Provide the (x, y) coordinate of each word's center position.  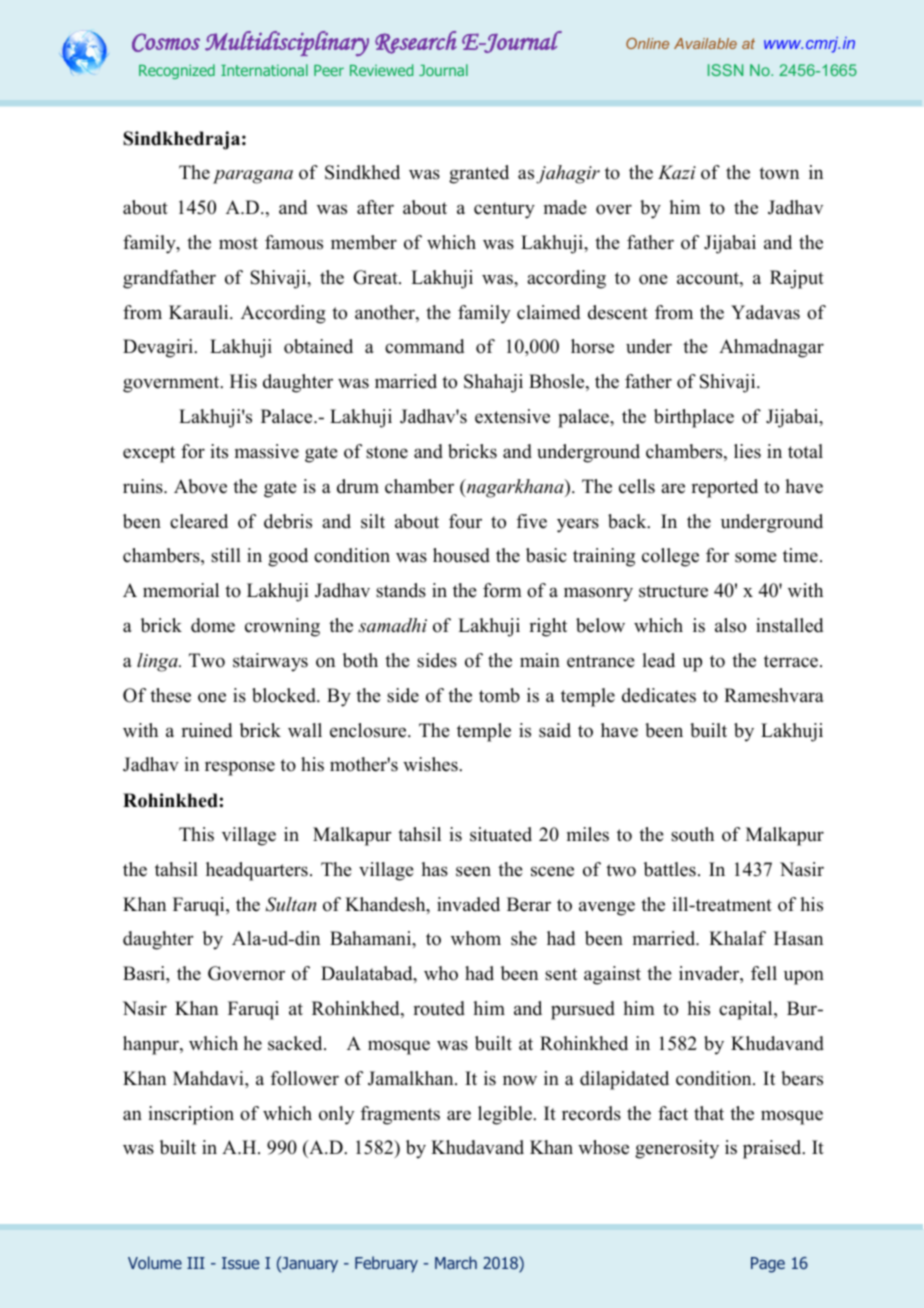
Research (416, 42)
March (456, 1262)
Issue (240, 1263)
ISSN (725, 70)
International (264, 70)
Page (768, 1265)
